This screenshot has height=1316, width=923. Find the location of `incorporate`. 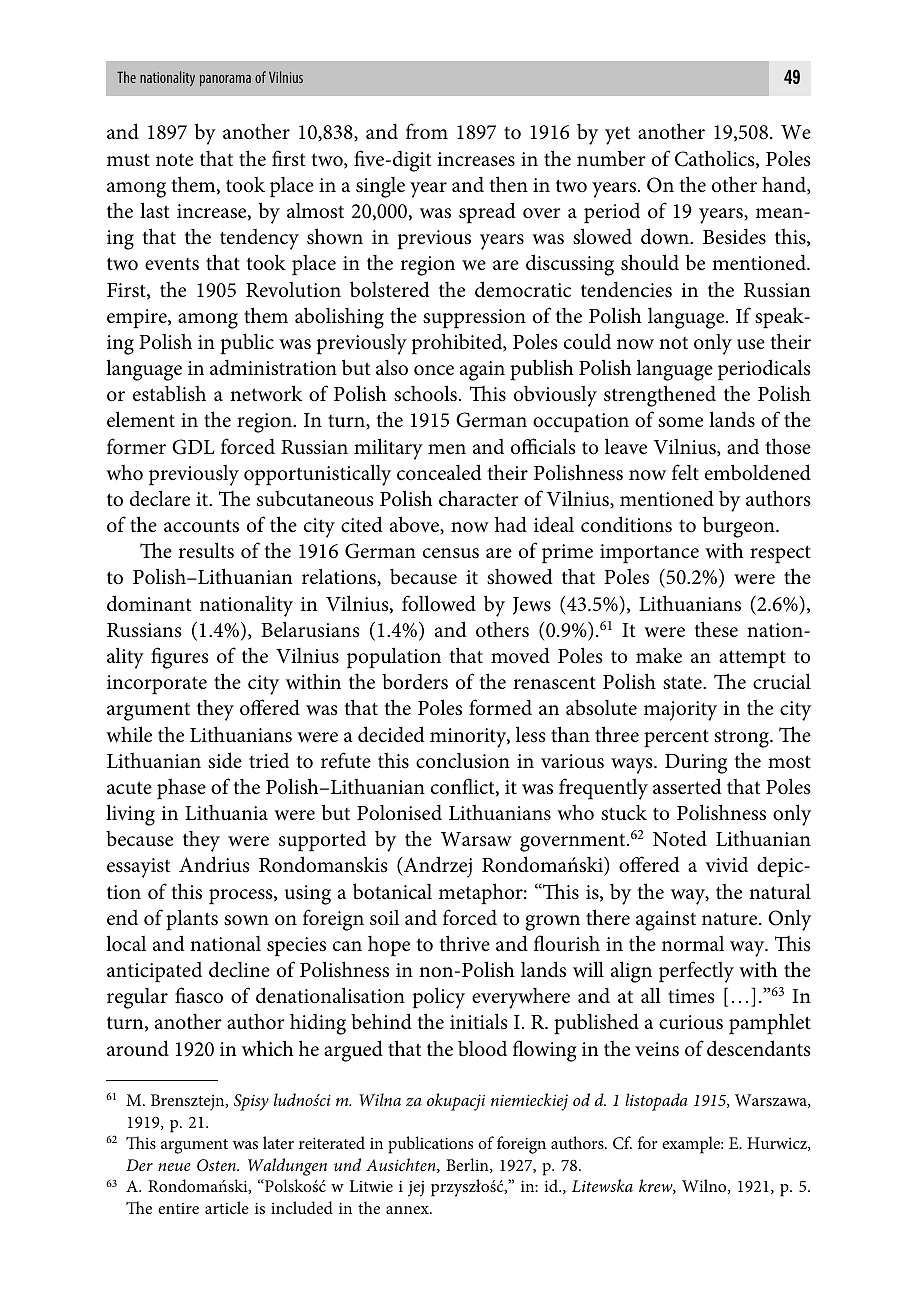

incorporate is located at coordinates (157, 685).
